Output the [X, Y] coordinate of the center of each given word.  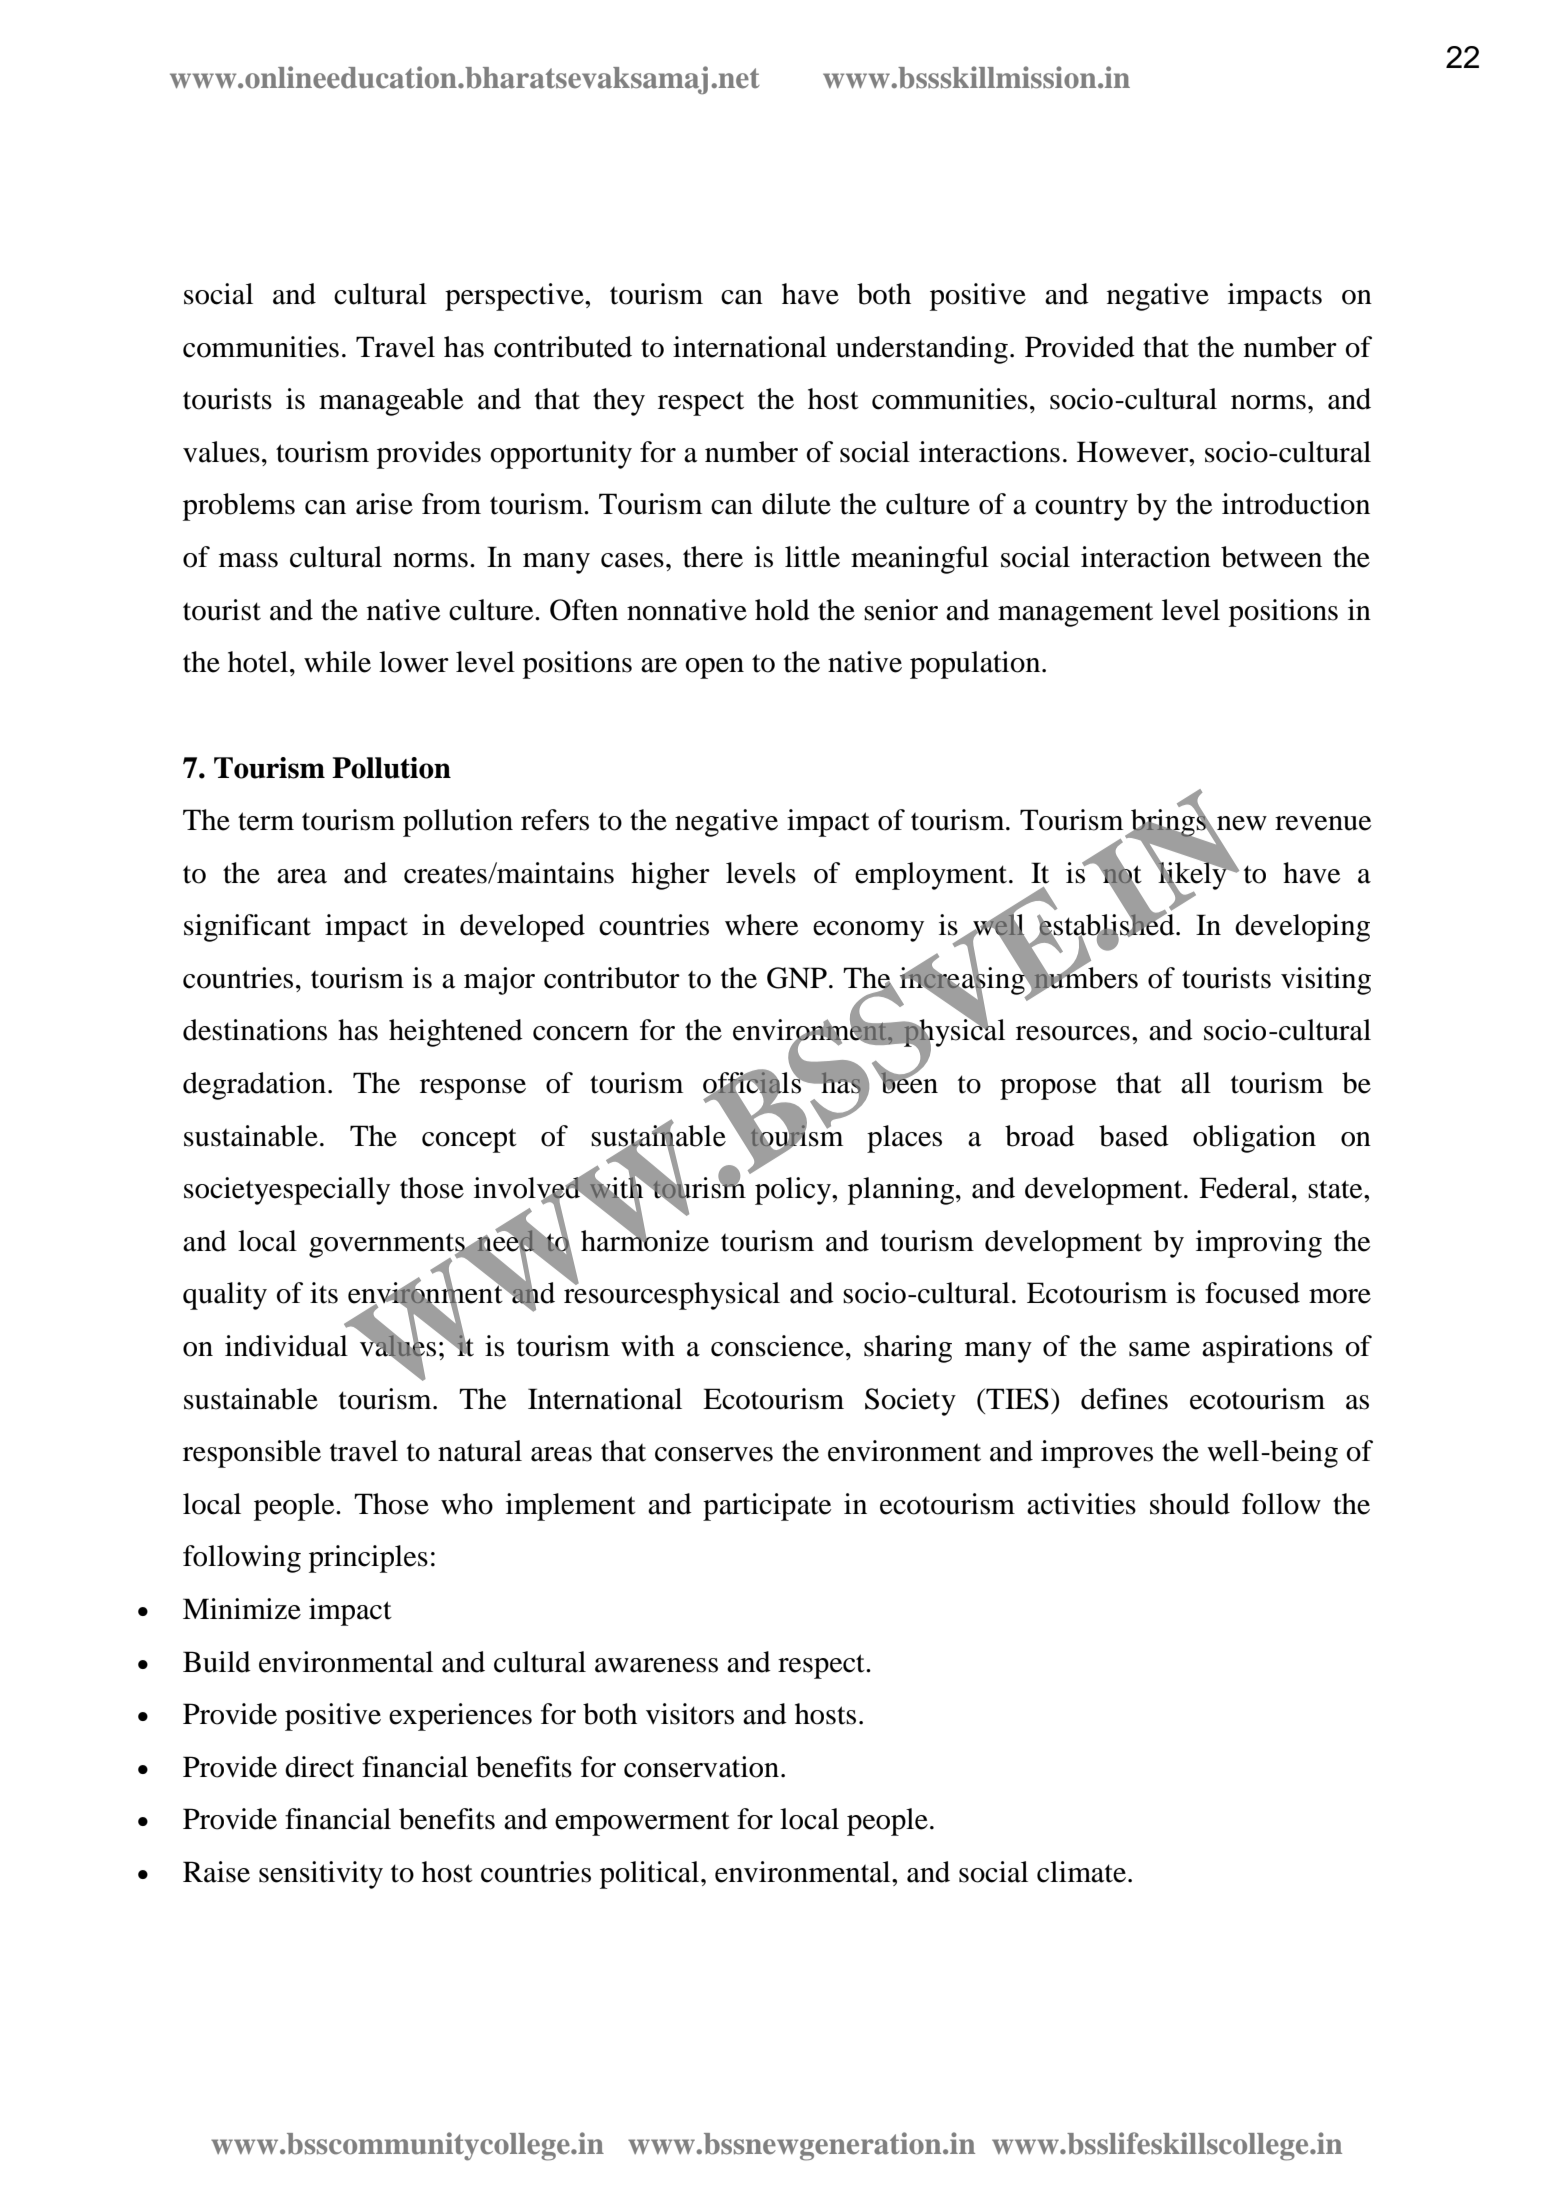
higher [670, 876]
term [266, 821]
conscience [777, 1346]
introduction [1296, 504]
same [1159, 1349]
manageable [391, 402]
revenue [1323, 823]
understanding [922, 350]
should [1190, 1504]
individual [286, 1346]
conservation [701, 1767]
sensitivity [321, 1875]
